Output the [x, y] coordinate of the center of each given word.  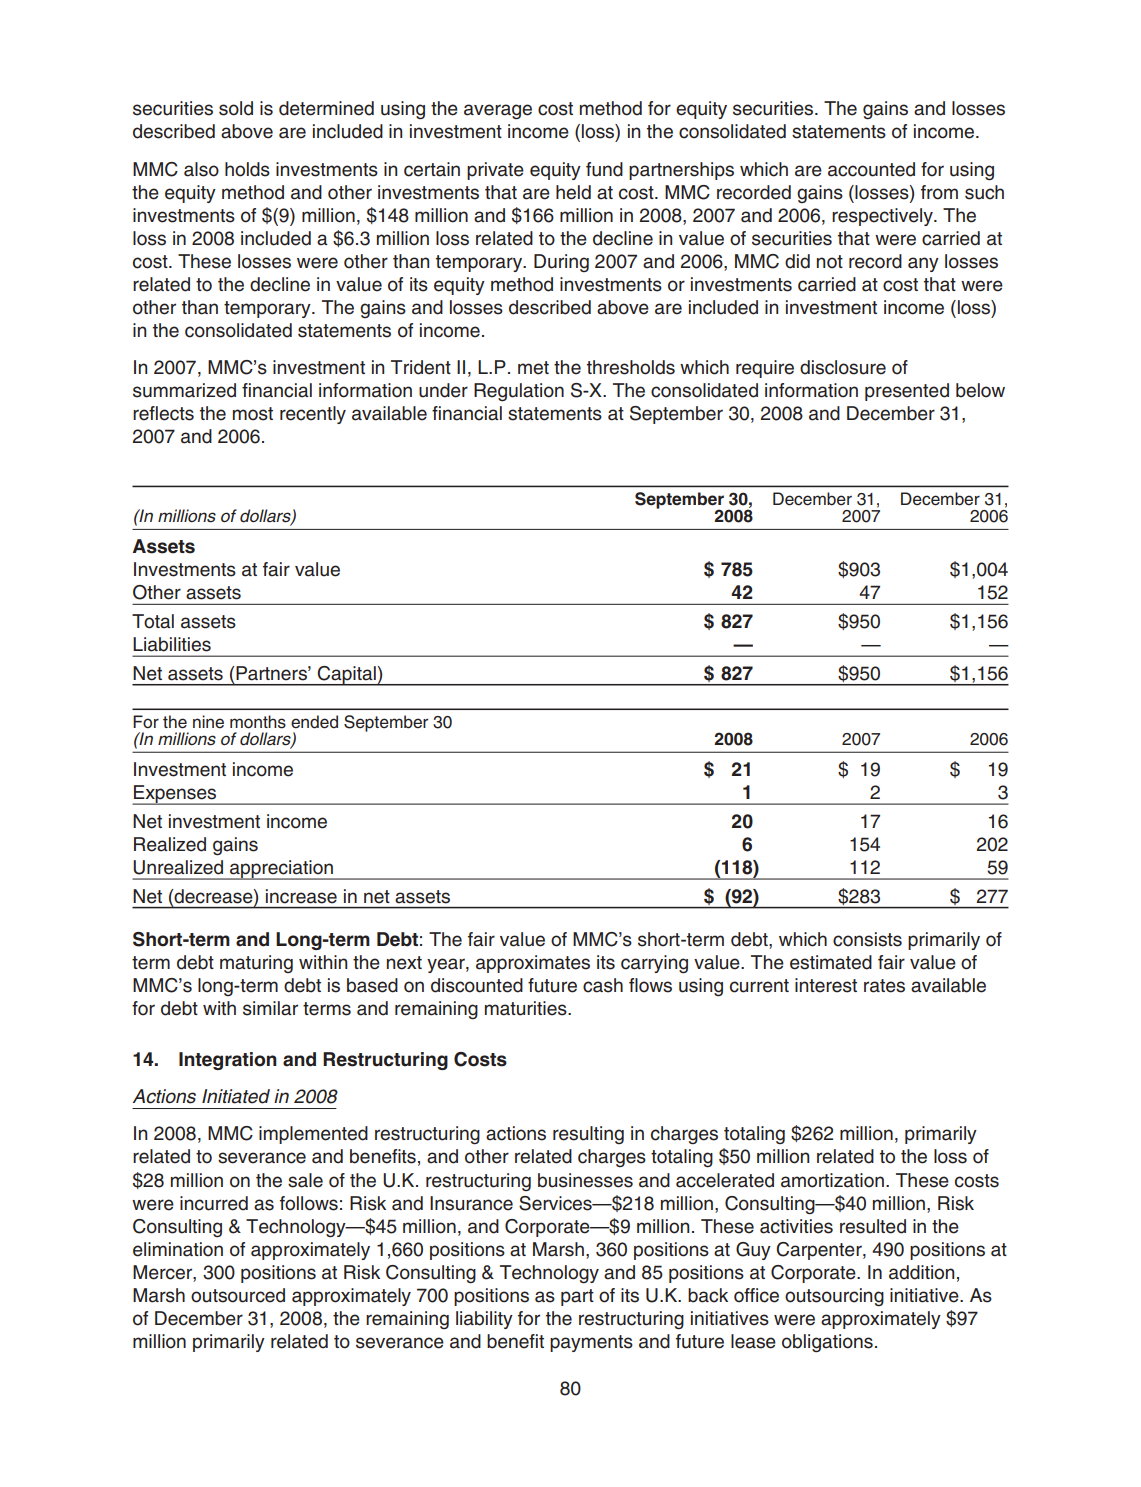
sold [236, 108]
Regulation [519, 392]
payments [591, 1343]
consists [867, 939]
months [258, 722]
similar [270, 1008]
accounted [871, 169]
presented [907, 392]
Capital [347, 676]
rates [884, 986]
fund [604, 169]
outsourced [238, 1295]
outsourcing [834, 1297]
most [253, 414]
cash [603, 985]
